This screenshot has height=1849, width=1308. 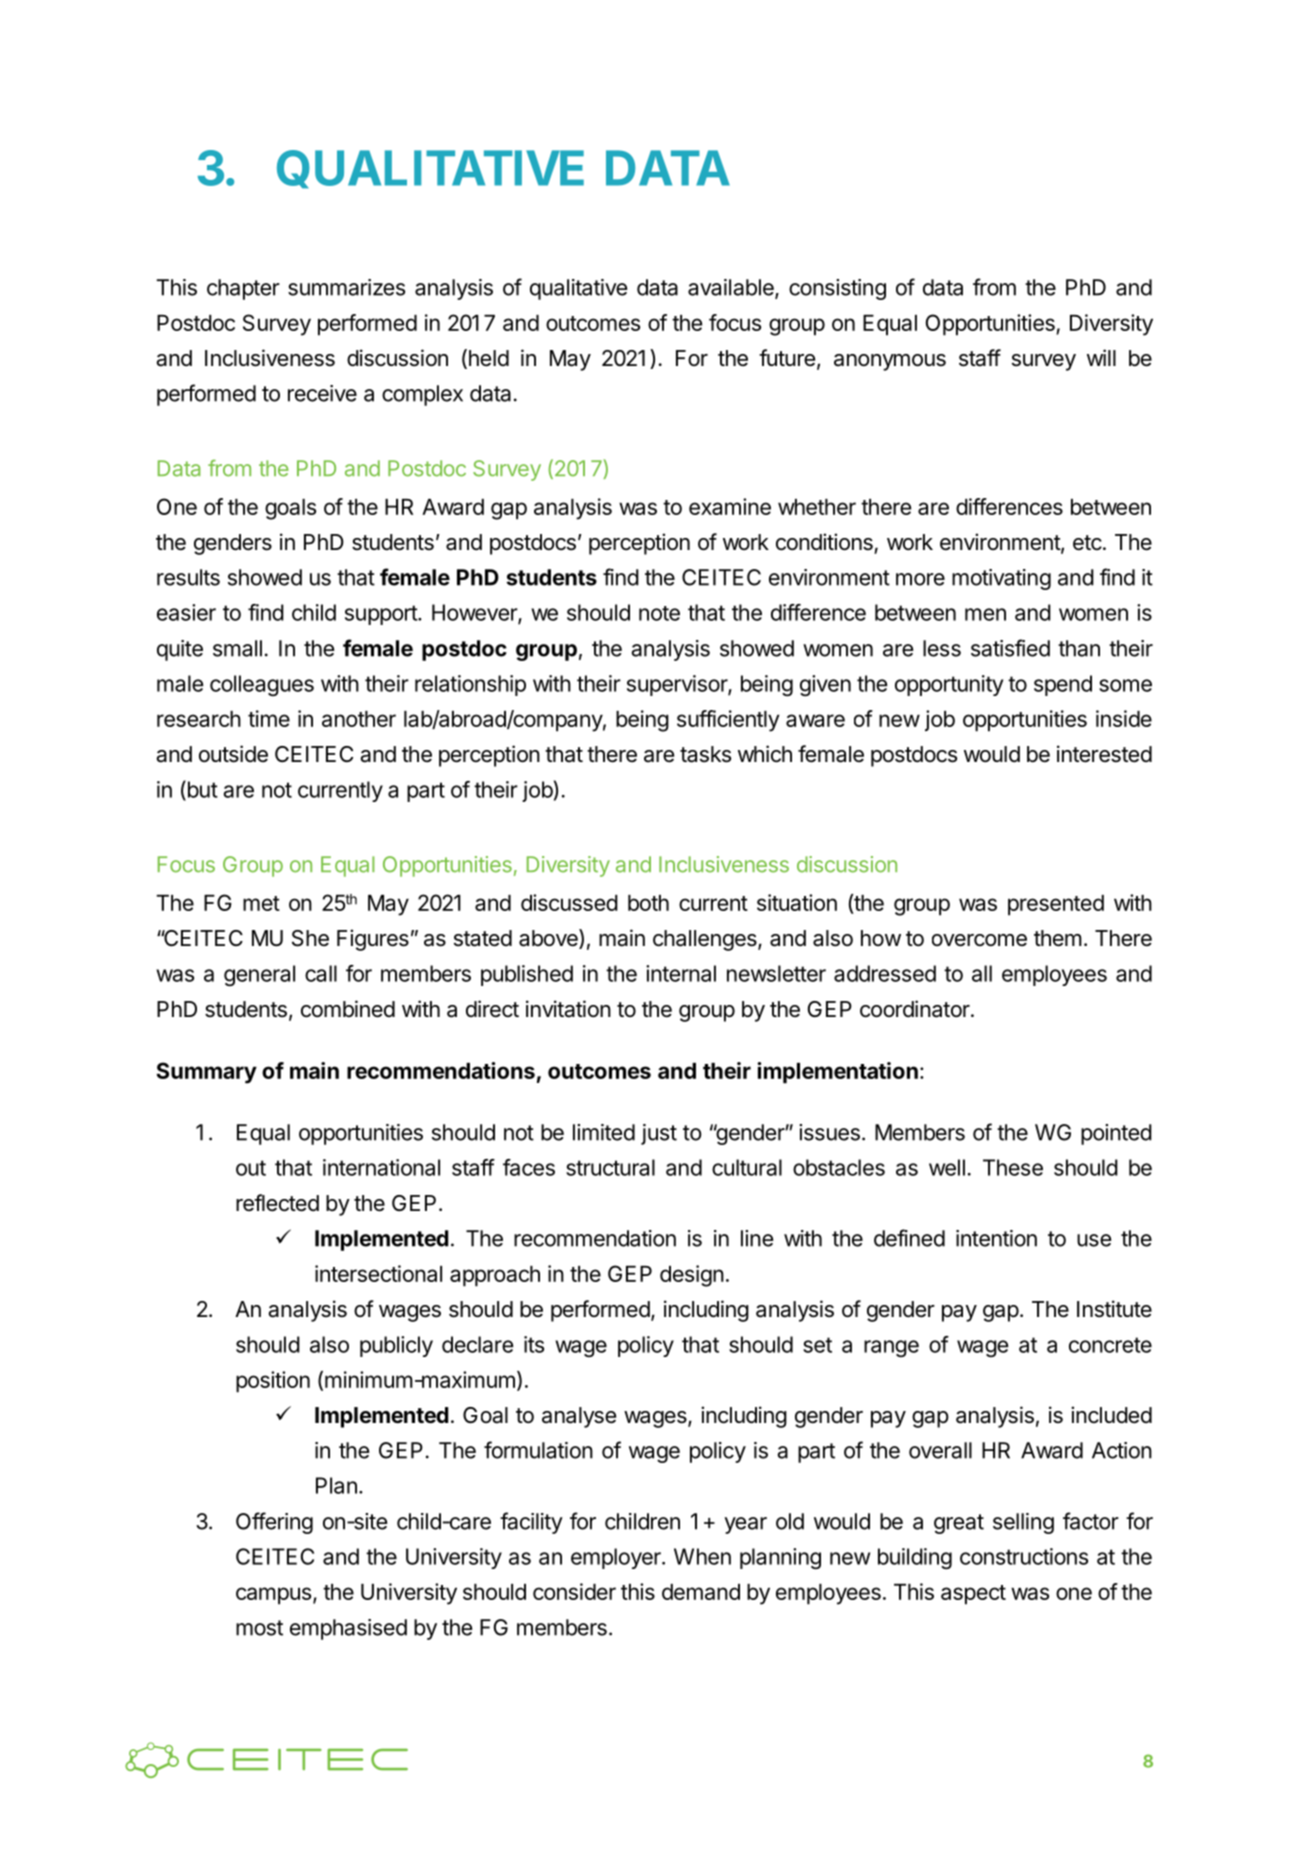 I want to click on will, so click(x=1101, y=357).
